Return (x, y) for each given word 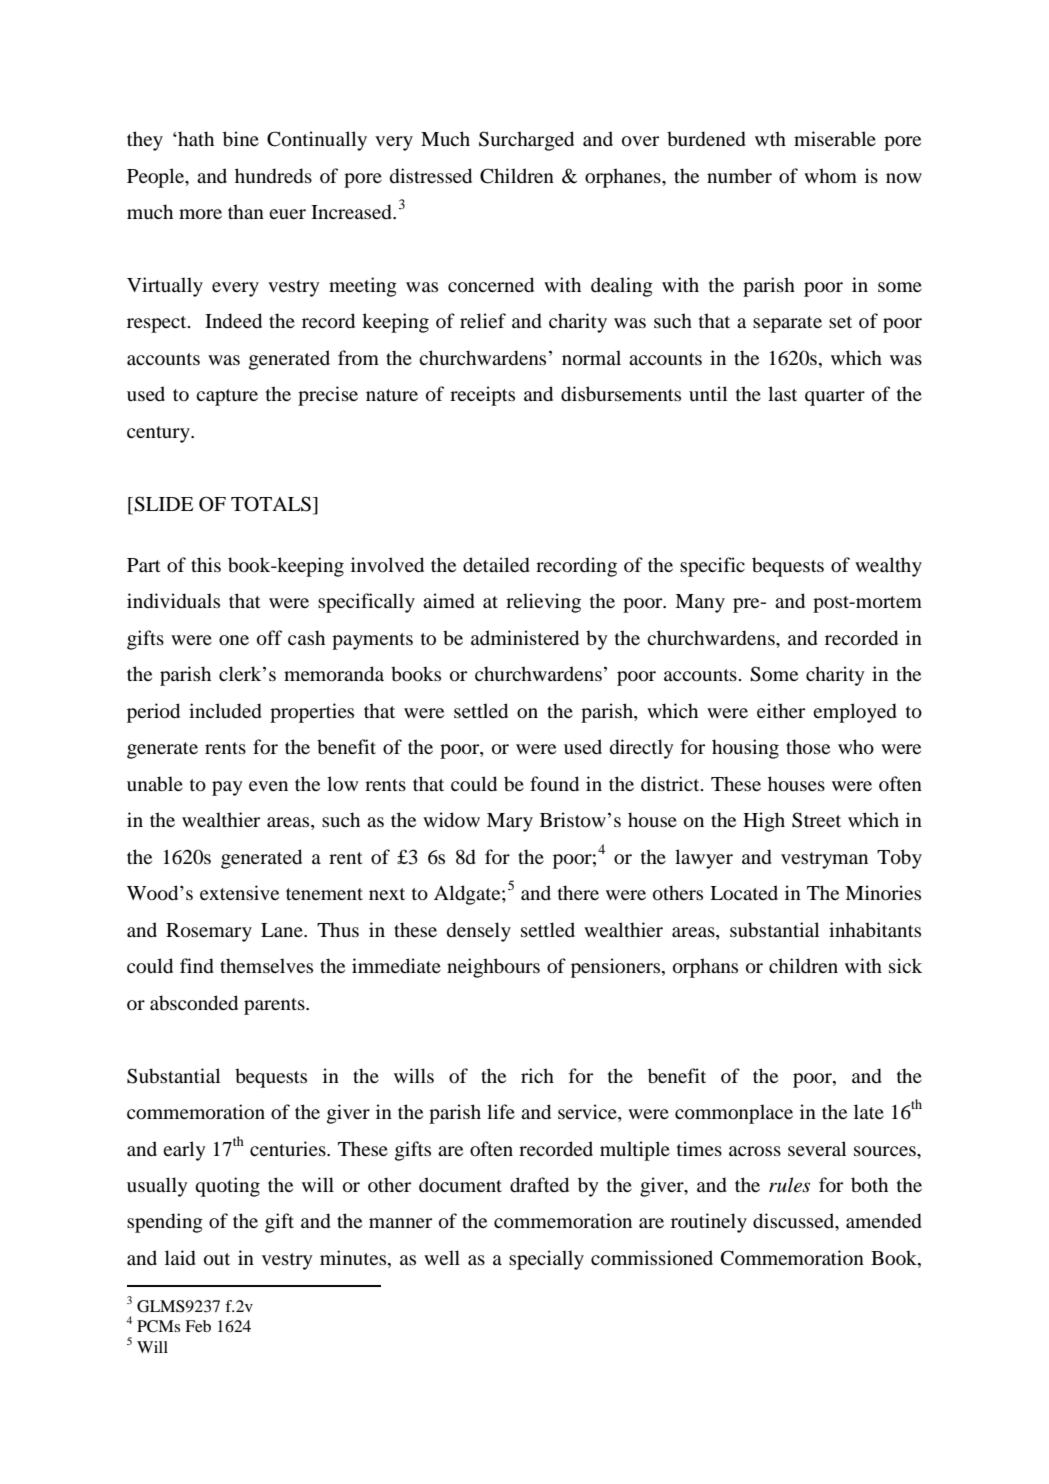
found (554, 784)
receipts (482, 396)
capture (227, 397)
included (225, 711)
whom (830, 176)
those (808, 747)
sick (905, 965)
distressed (431, 176)
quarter (835, 397)
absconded (194, 1003)
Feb (198, 1326)
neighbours (493, 968)
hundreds (273, 176)
